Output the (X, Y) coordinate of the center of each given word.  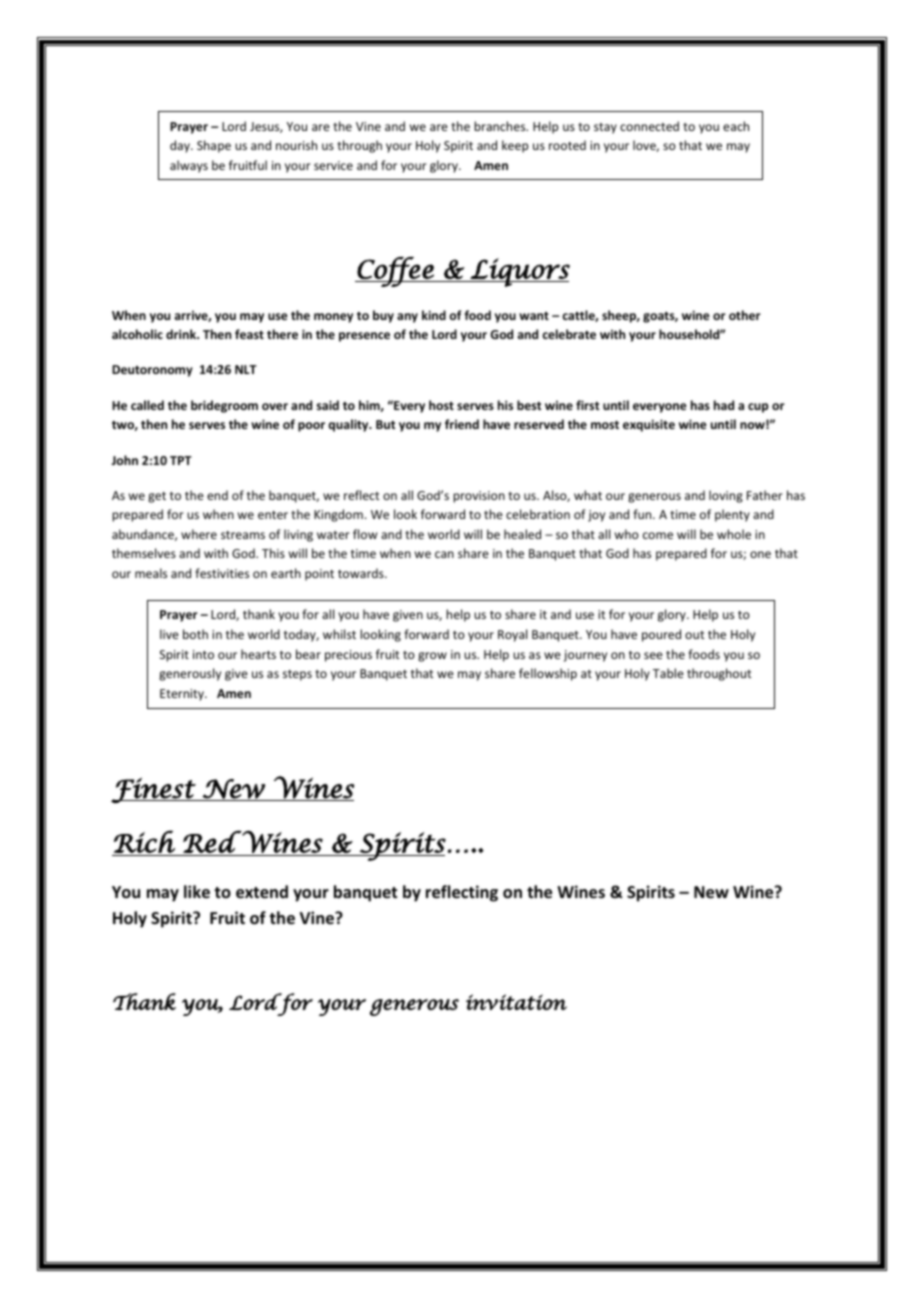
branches (501, 126)
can (444, 554)
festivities (222, 573)
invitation (516, 1002)
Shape (214, 146)
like (197, 892)
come (658, 535)
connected (649, 126)
